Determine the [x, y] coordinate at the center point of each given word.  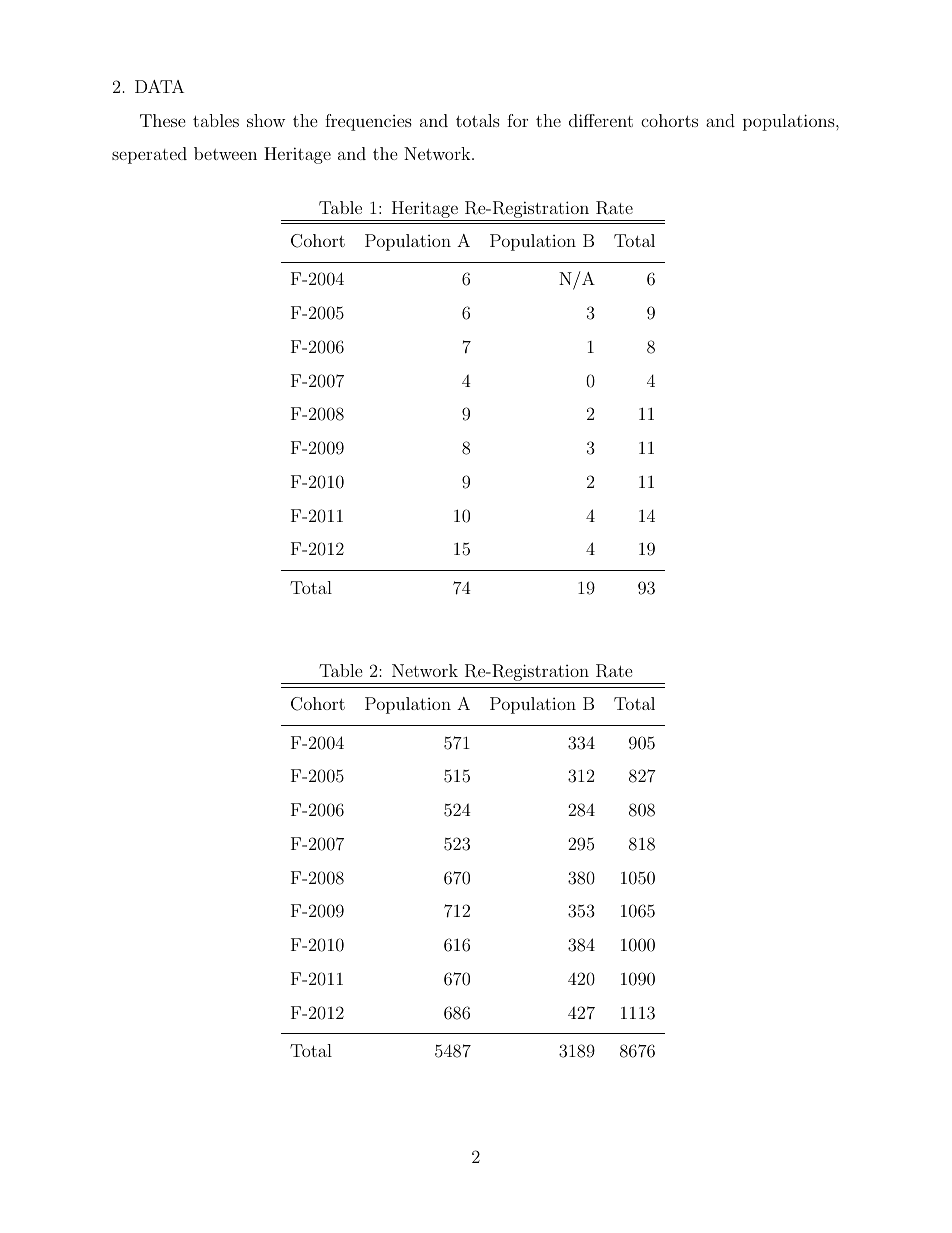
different [601, 120]
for [517, 120]
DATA [159, 86]
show [266, 120]
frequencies [368, 122]
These [163, 120]
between [225, 153]
